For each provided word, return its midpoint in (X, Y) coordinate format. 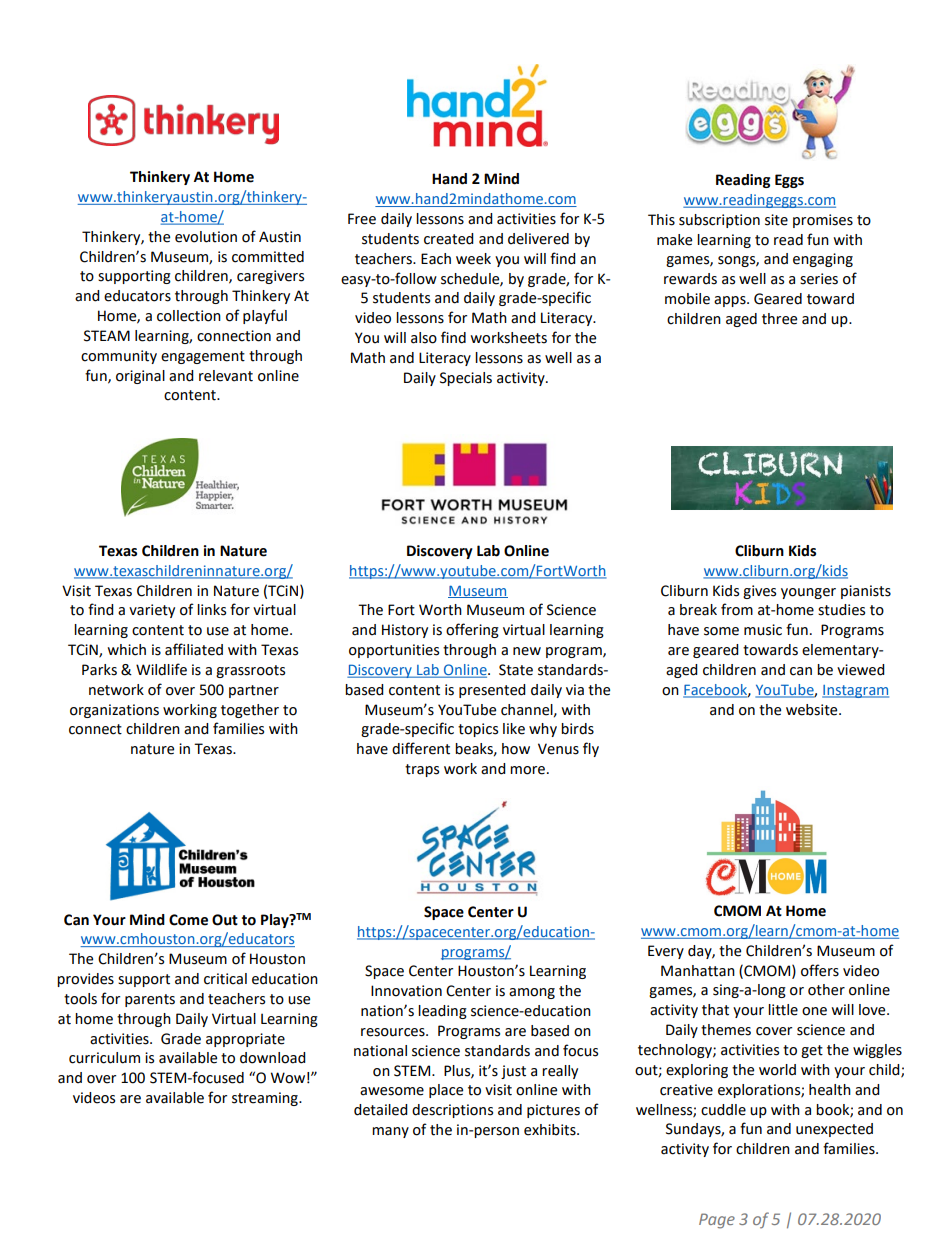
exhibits (551, 1130)
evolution (206, 237)
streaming (266, 1099)
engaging (823, 260)
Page (717, 1221)
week (473, 259)
